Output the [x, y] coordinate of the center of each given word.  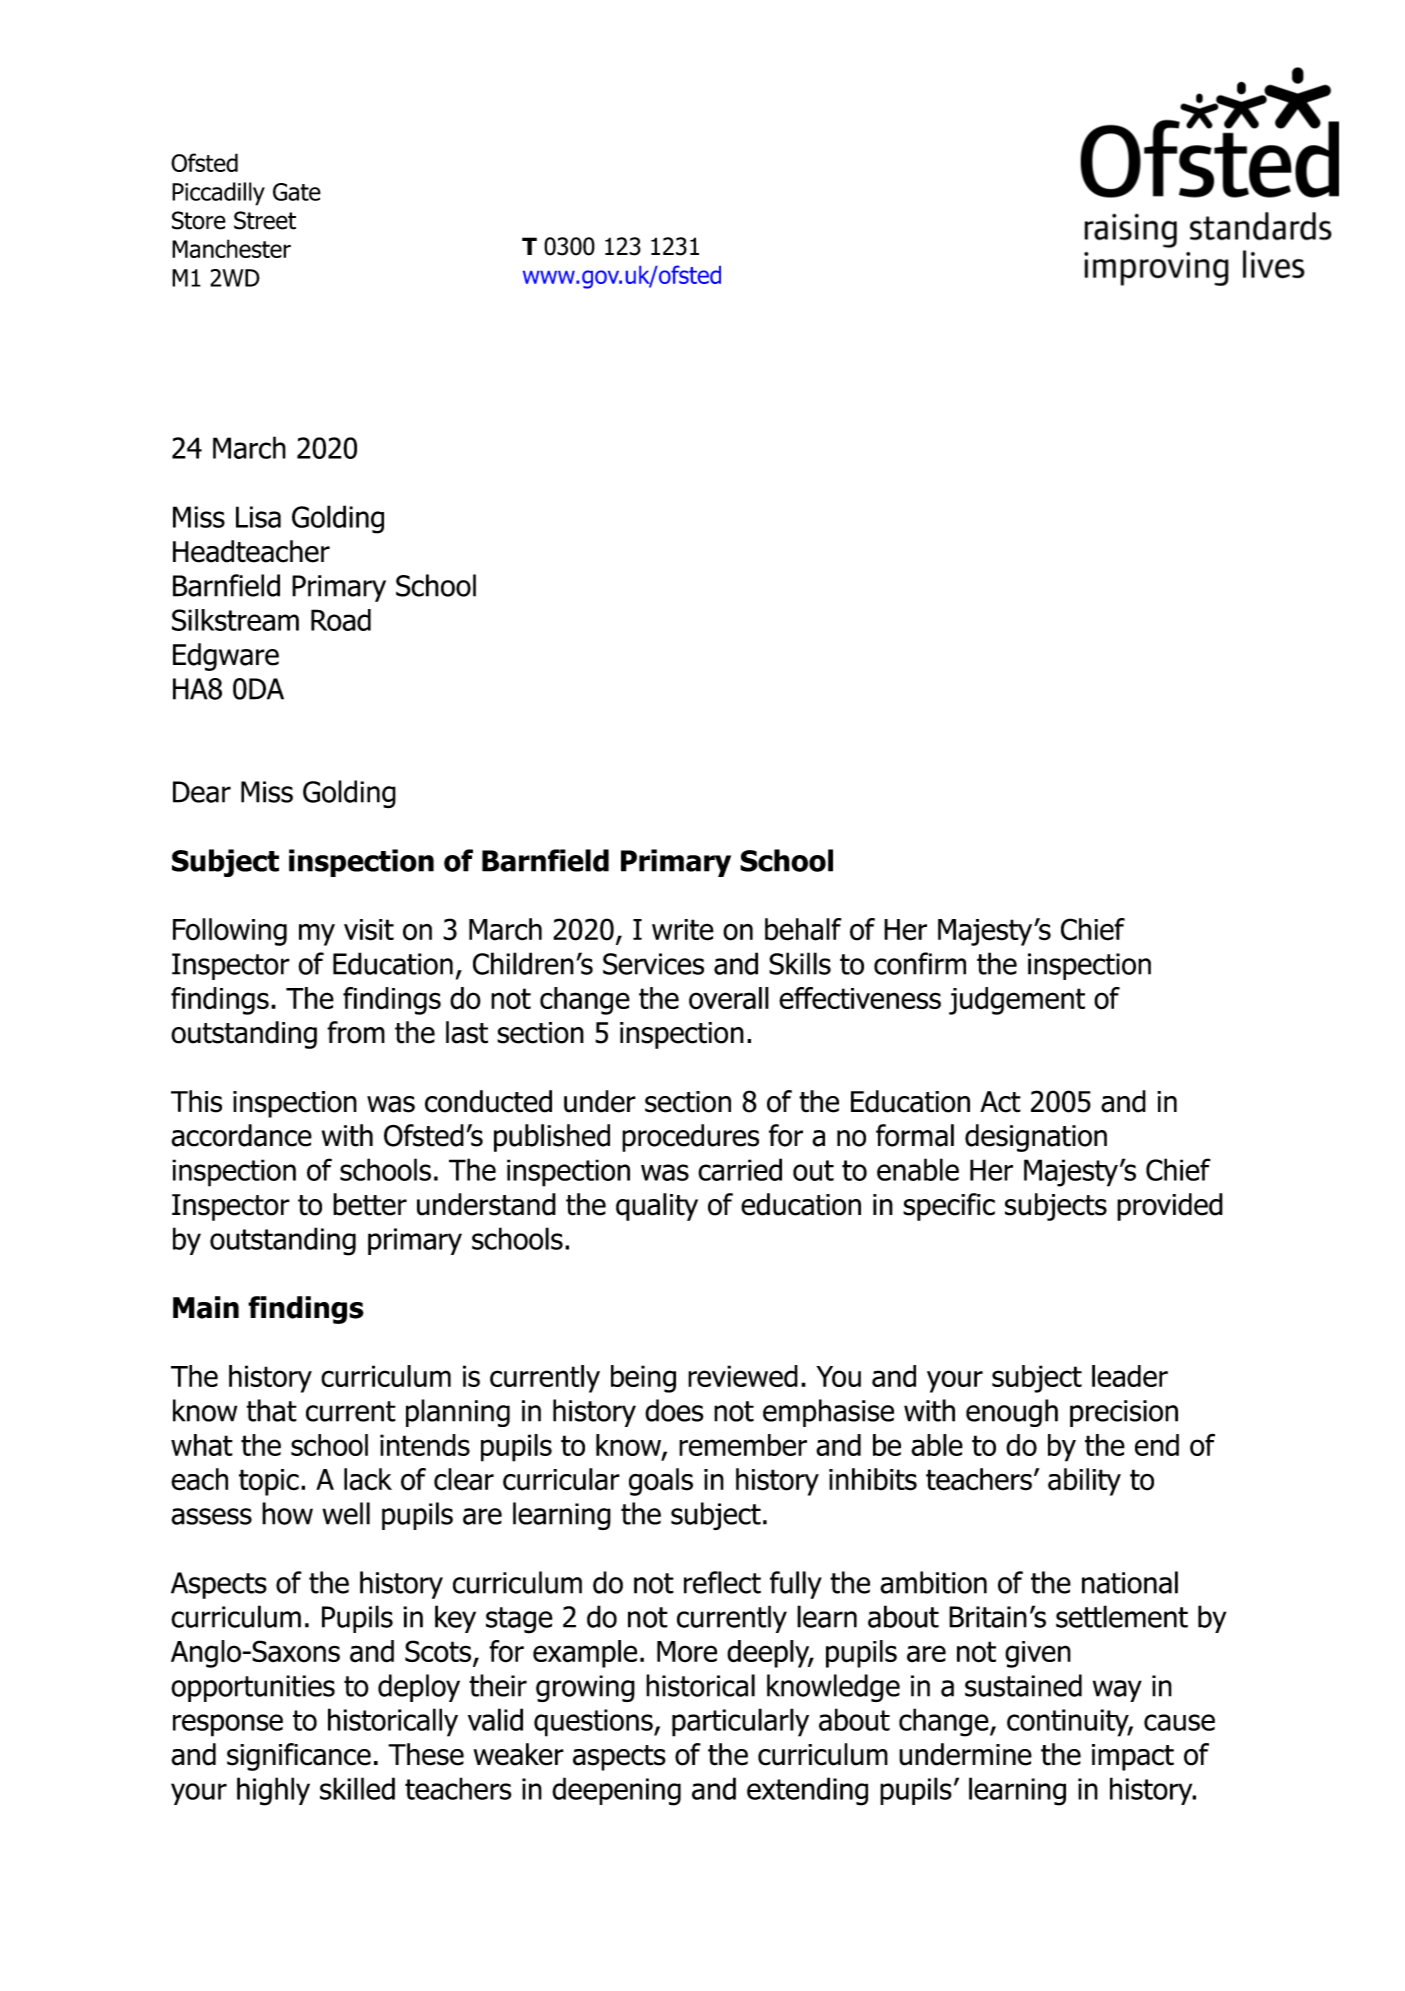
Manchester [231, 248]
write [683, 930]
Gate [297, 192]
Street [265, 220]
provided [1170, 1207]
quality [657, 1207]
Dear [202, 792]
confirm [920, 963]
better [370, 1204]
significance [299, 1757]
